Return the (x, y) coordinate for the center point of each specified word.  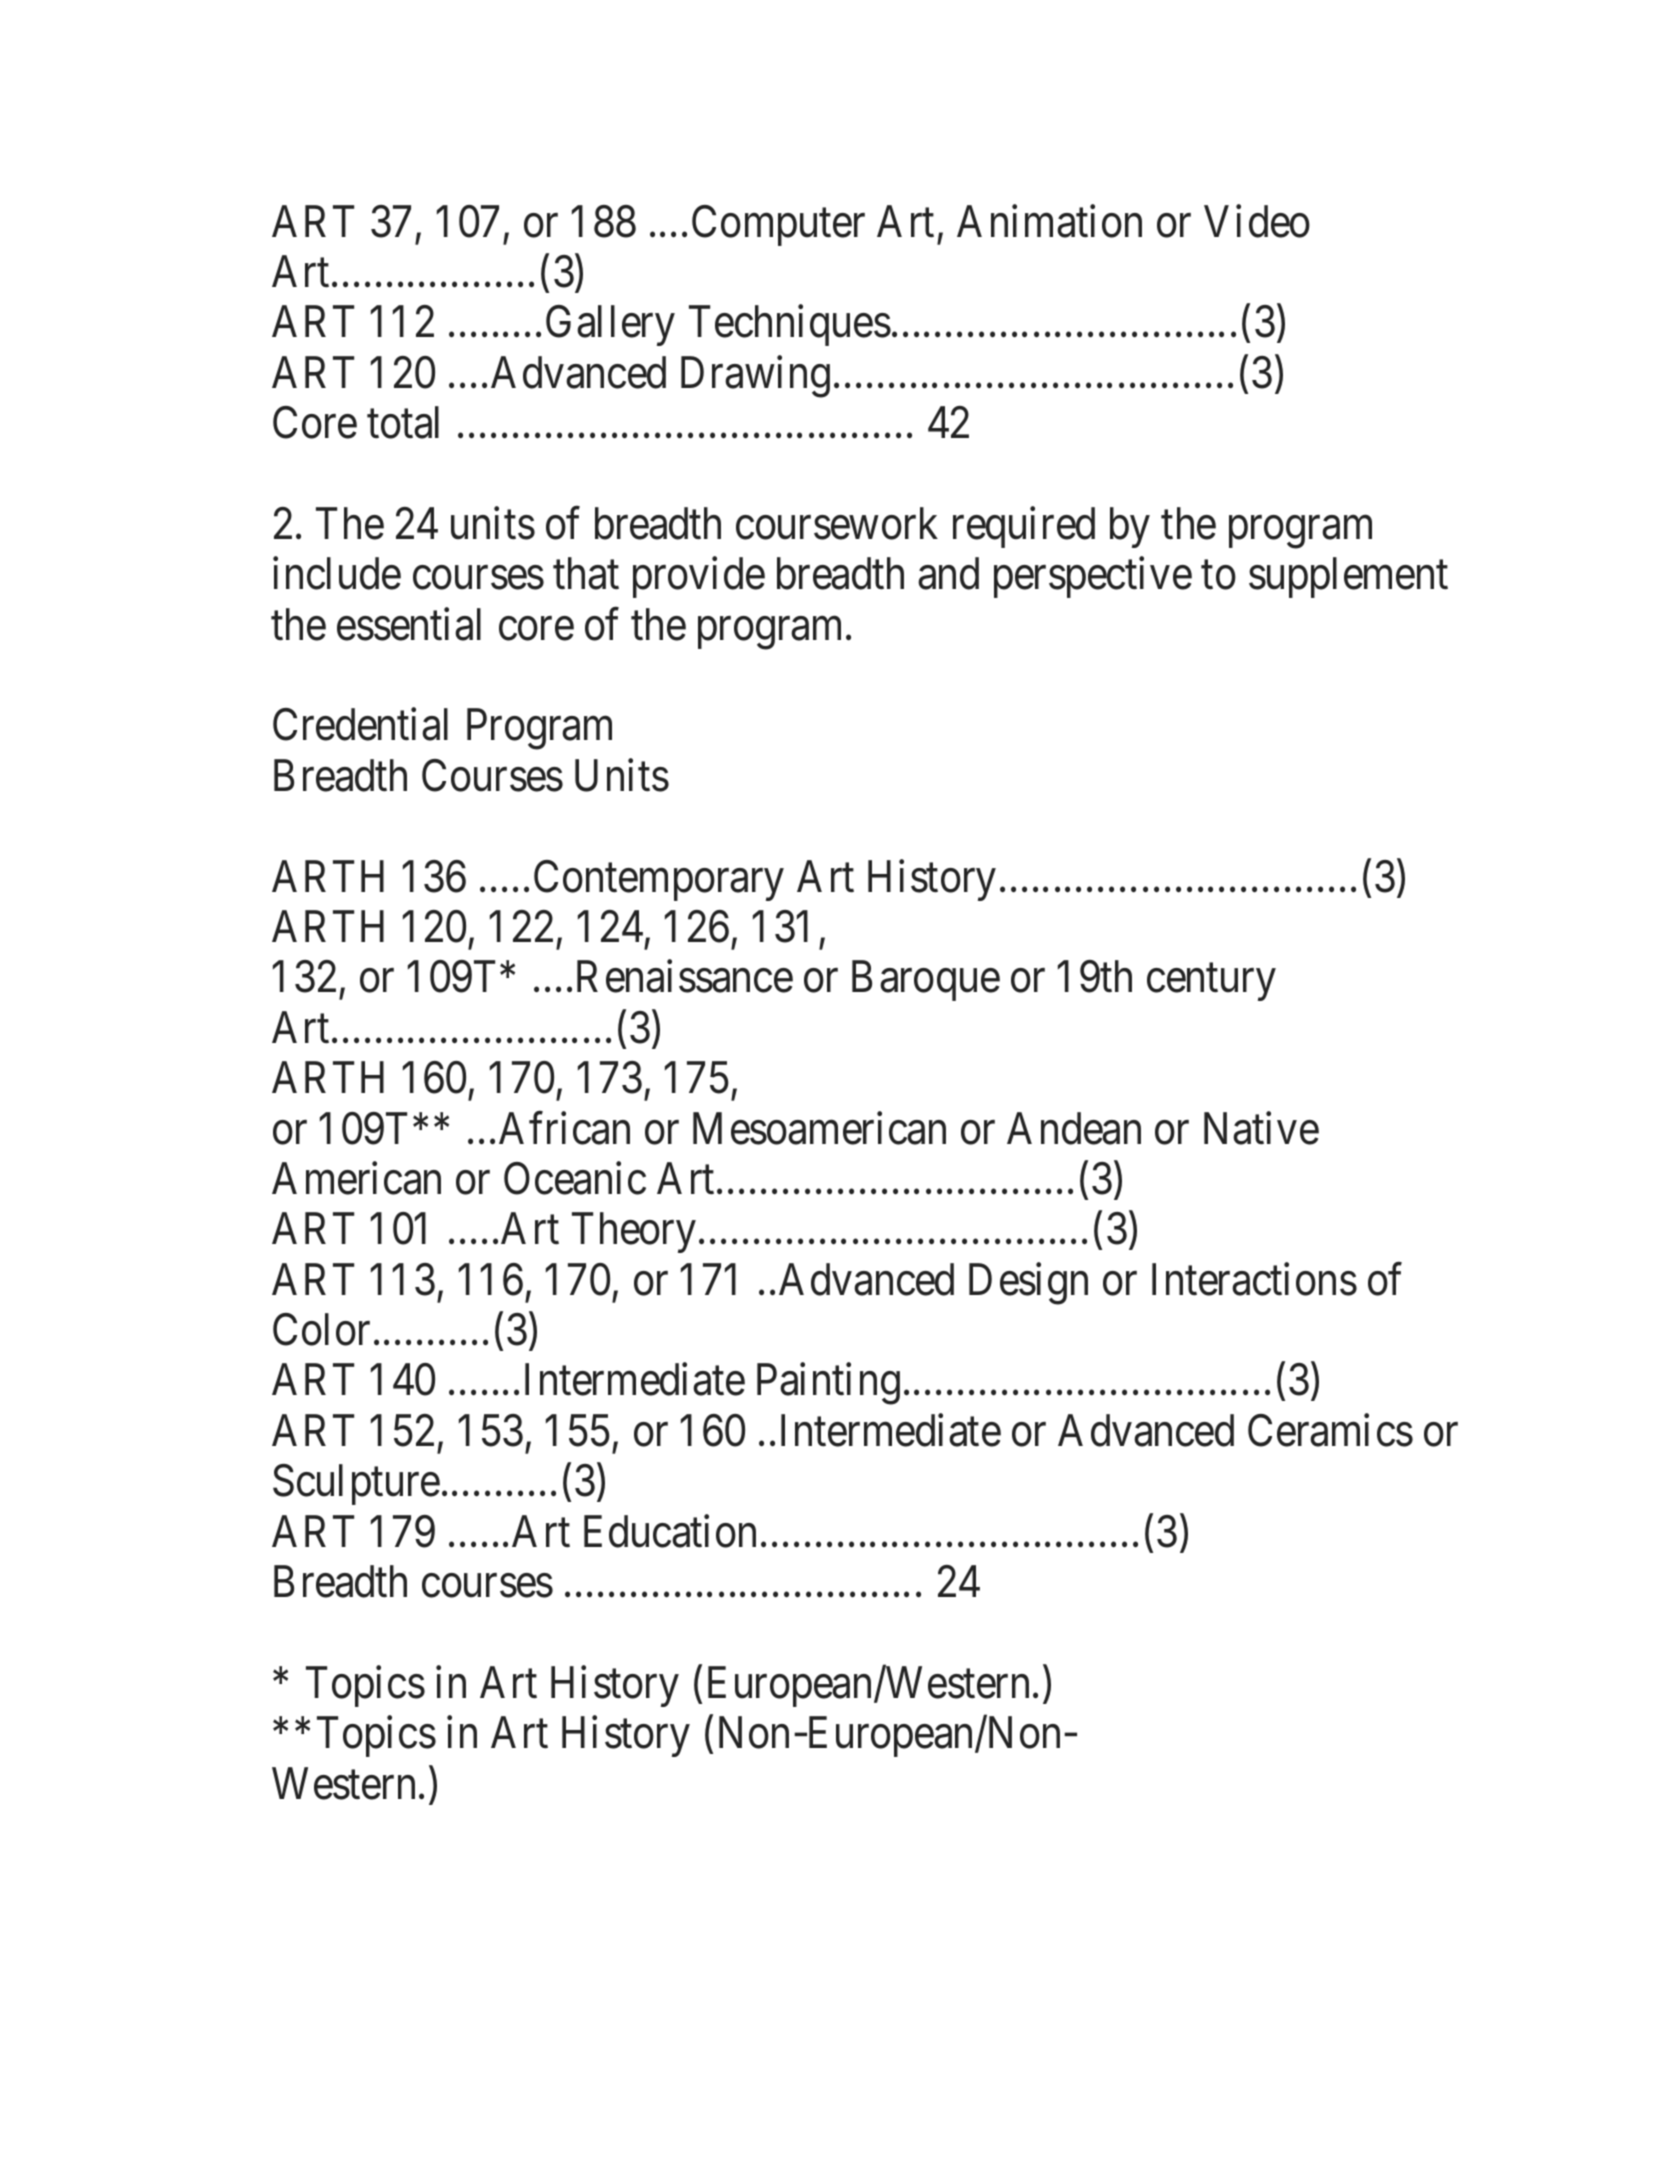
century (1211, 983)
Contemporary (659, 880)
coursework (837, 523)
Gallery (610, 326)
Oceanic (575, 1178)
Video (1257, 221)
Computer (778, 225)
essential (409, 624)
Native (1261, 1128)
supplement (1348, 577)
